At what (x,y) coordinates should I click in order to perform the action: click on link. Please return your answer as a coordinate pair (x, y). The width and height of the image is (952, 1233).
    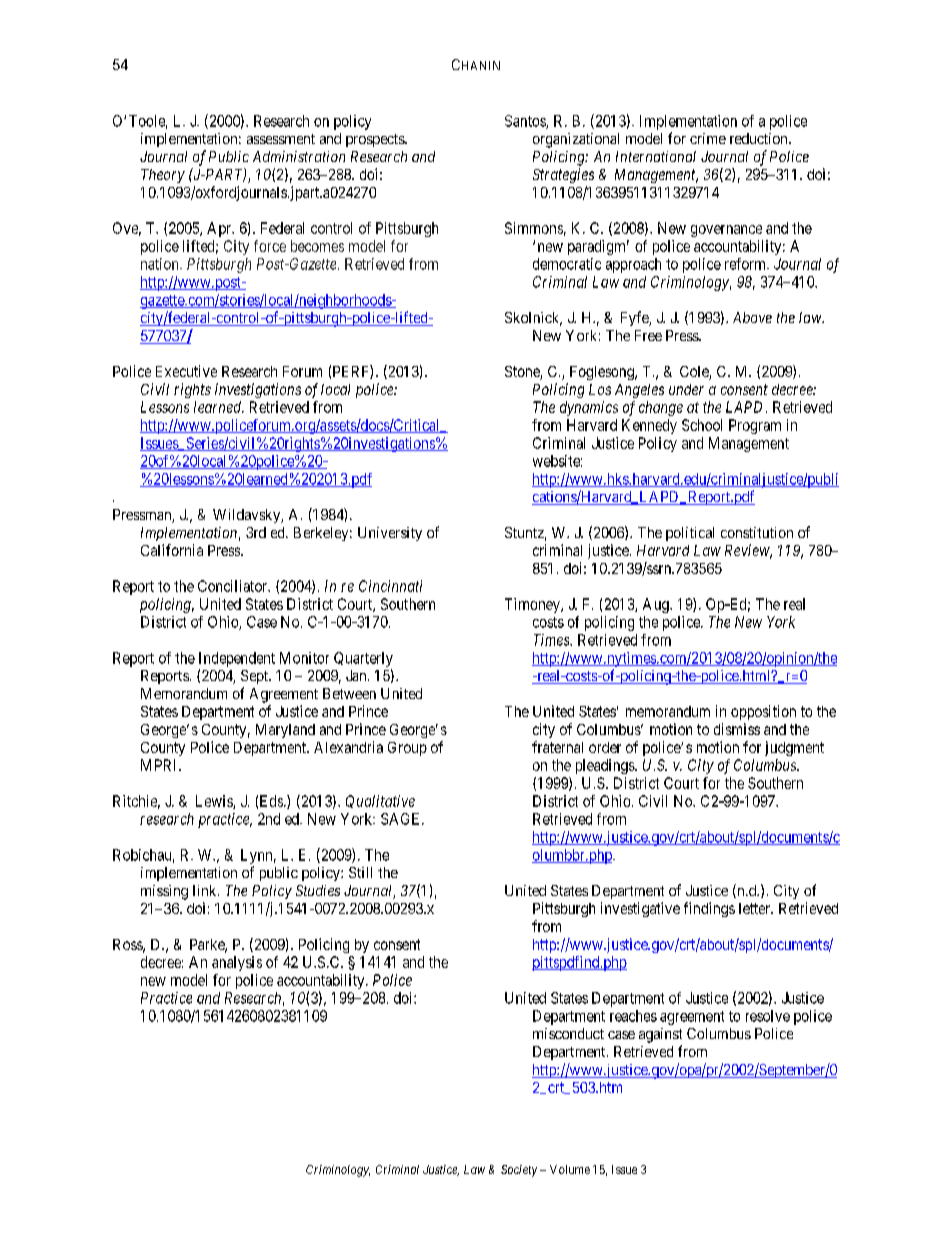
    Looking at the image, I should click on (206, 890).
